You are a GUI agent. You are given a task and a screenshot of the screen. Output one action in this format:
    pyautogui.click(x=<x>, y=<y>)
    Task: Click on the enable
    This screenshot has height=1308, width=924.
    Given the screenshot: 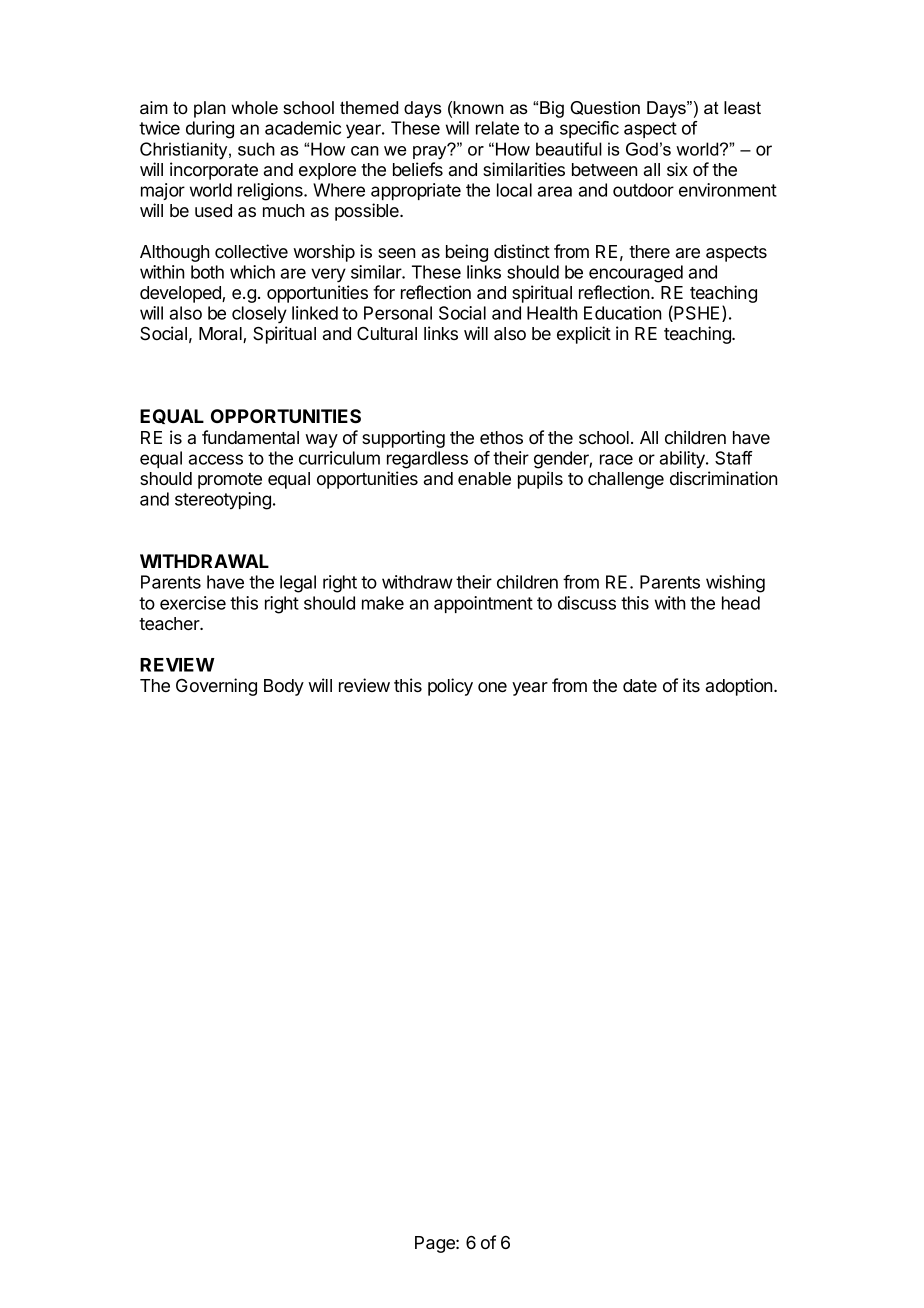 What is the action you would take?
    pyautogui.click(x=484, y=478)
